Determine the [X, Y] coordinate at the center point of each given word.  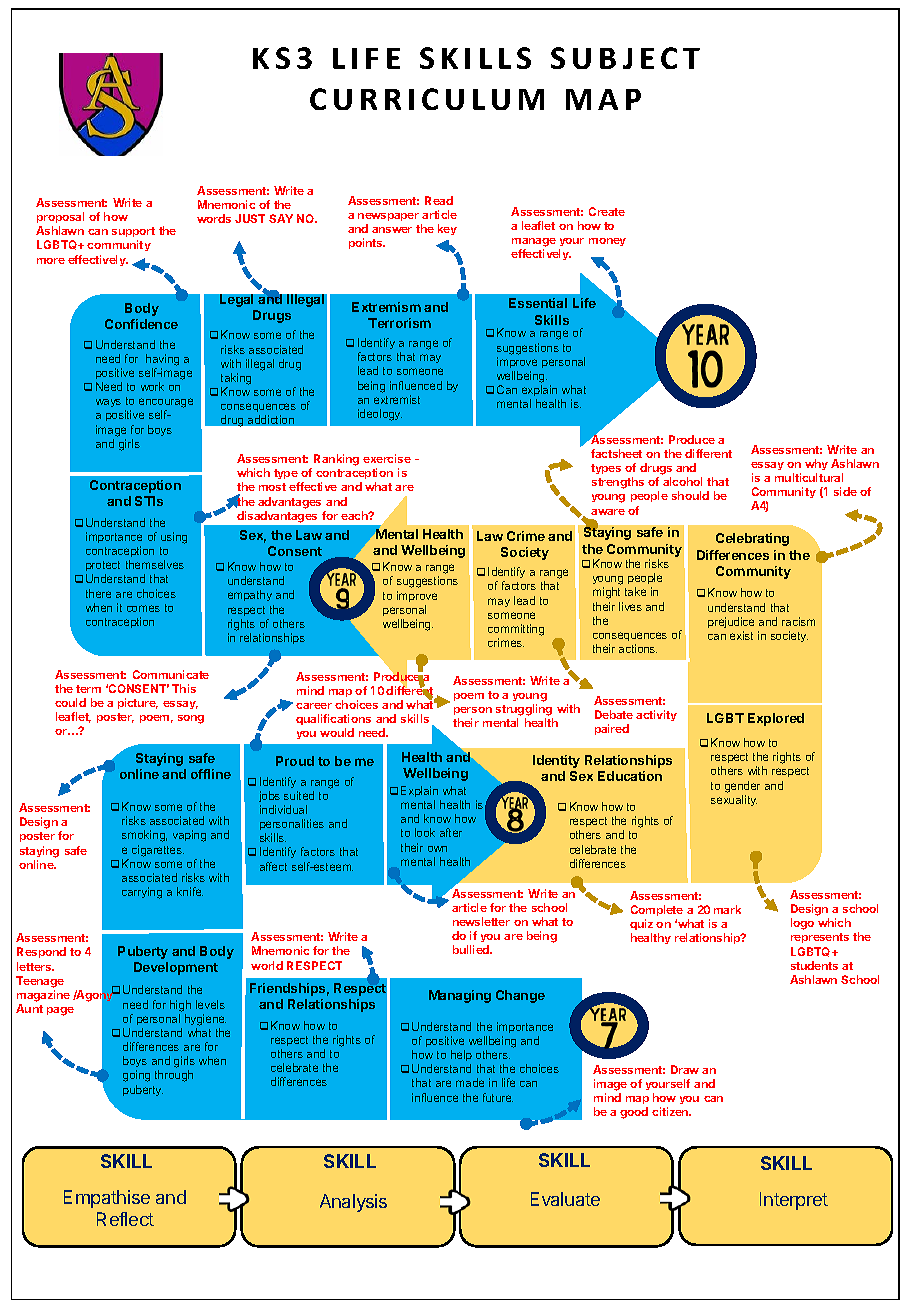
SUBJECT [625, 58]
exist [741, 635]
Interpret [794, 1201]
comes [143, 608]
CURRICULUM [427, 99]
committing [516, 630]
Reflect [125, 1219]
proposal [60, 217]
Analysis [353, 1203]
